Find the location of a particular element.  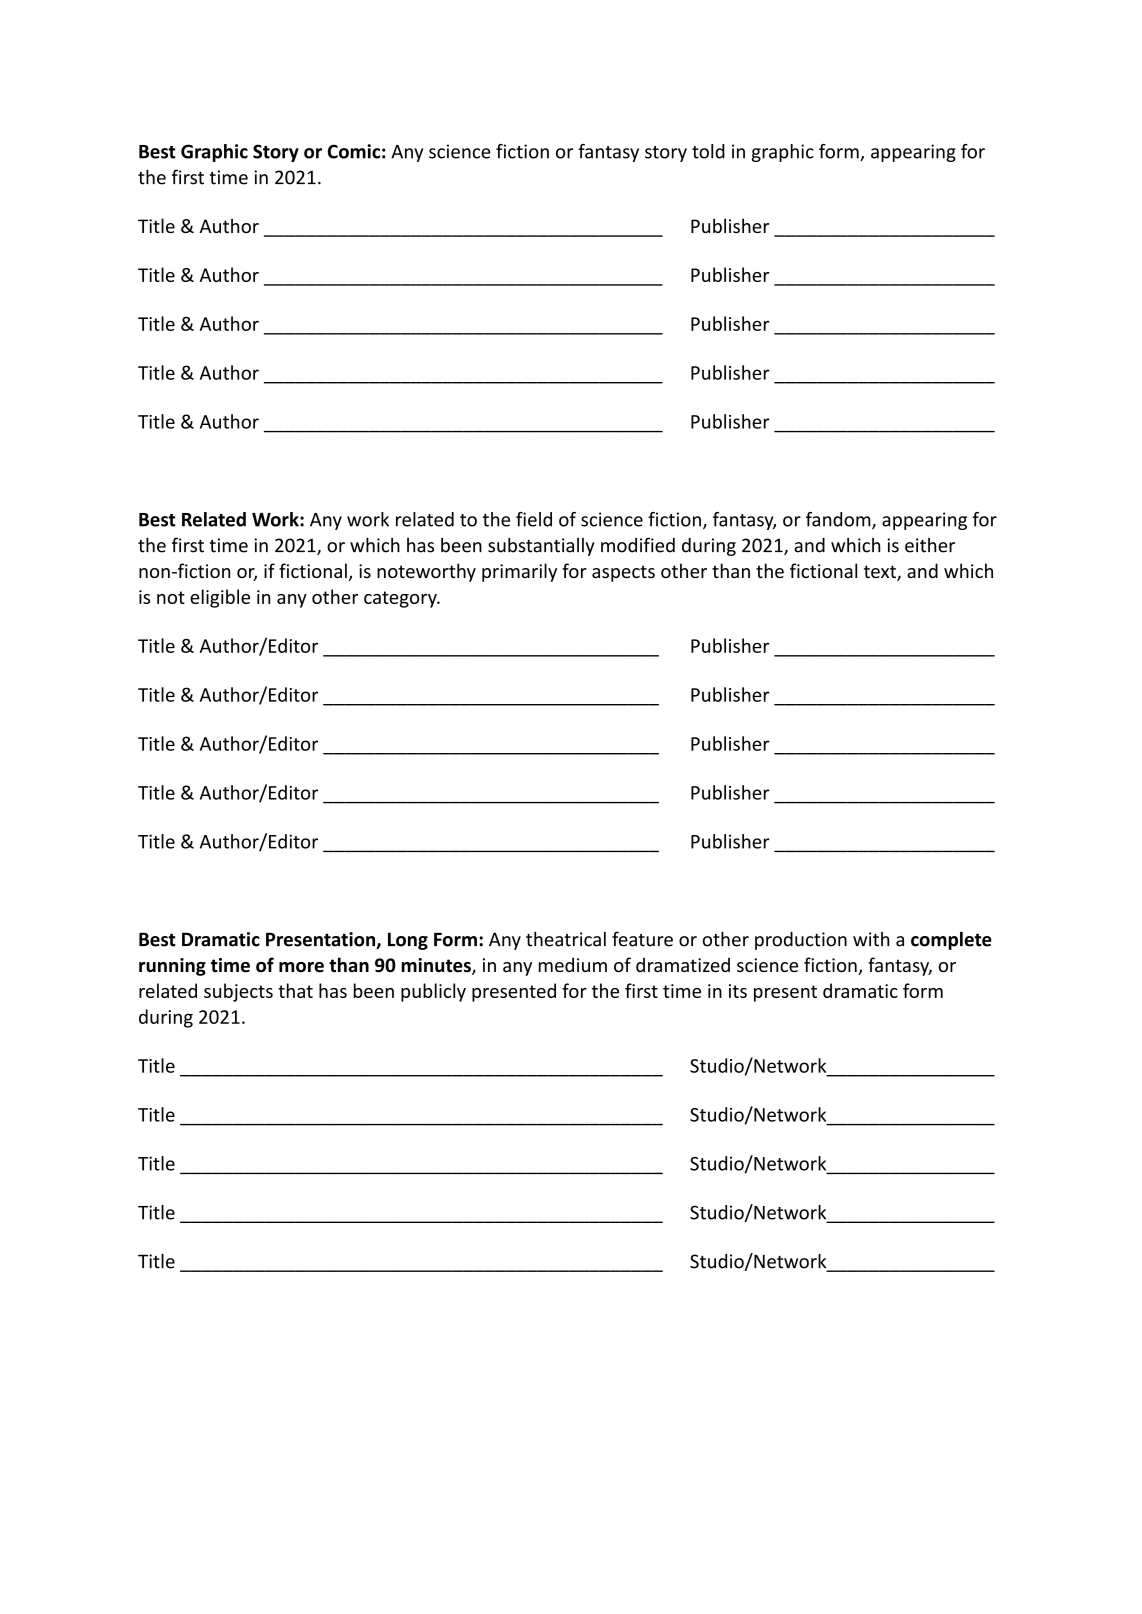

field is located at coordinates (534, 519).
